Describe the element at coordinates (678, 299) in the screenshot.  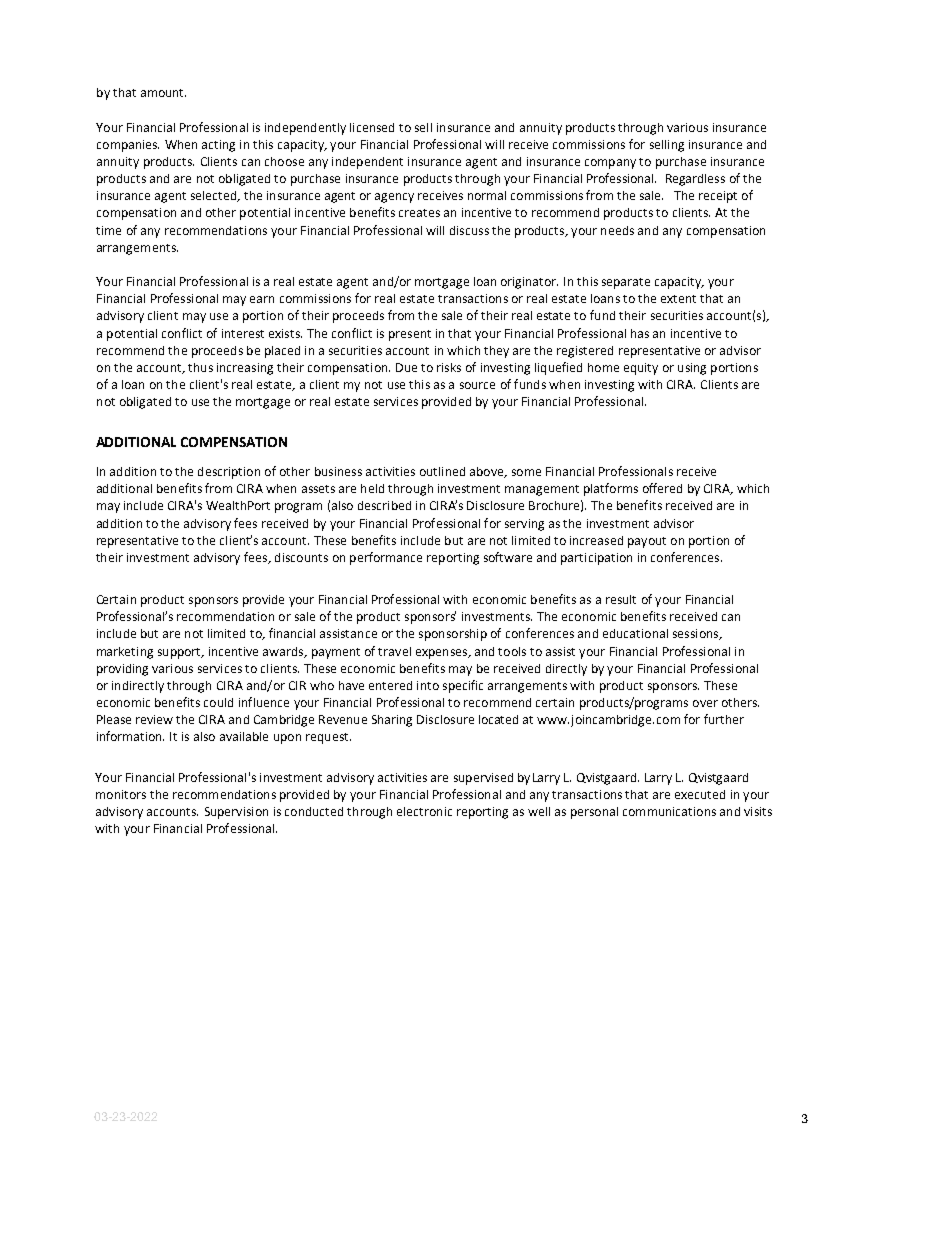
I see `extent` at that location.
